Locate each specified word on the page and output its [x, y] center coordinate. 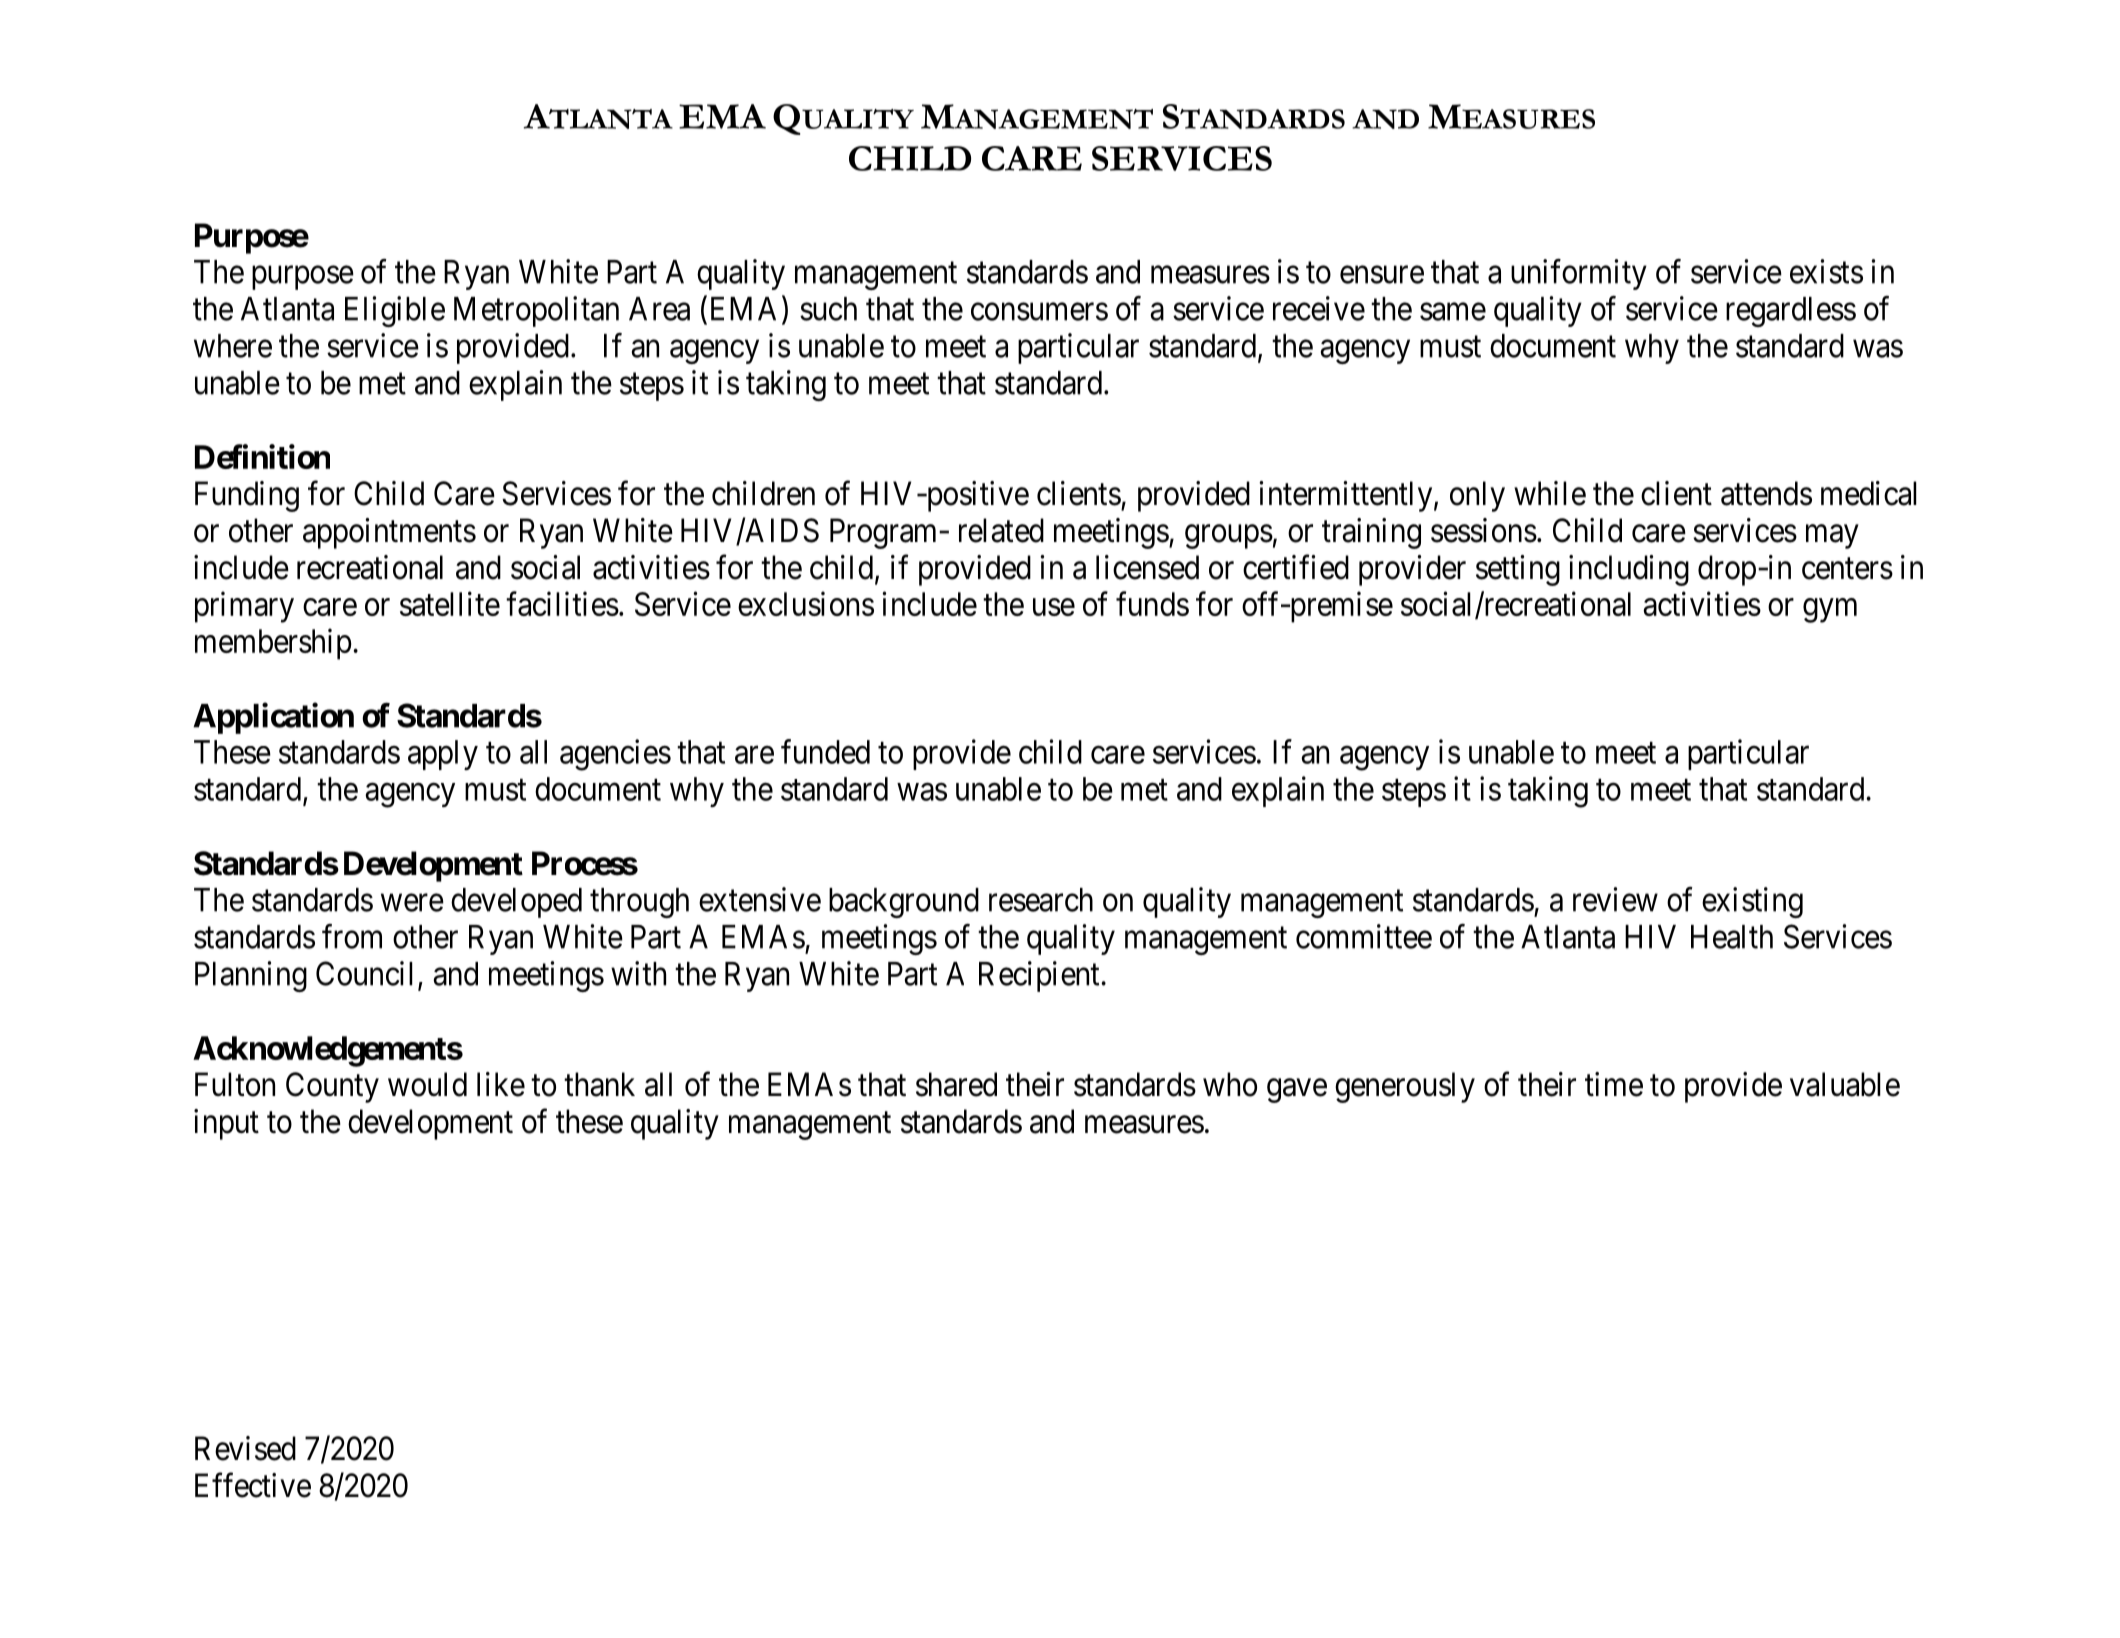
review [1615, 899]
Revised [245, 1448]
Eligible [395, 311]
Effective [253, 1485]
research [1041, 900]
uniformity [1579, 274]
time [1614, 1084]
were [412, 903]
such [828, 309]
